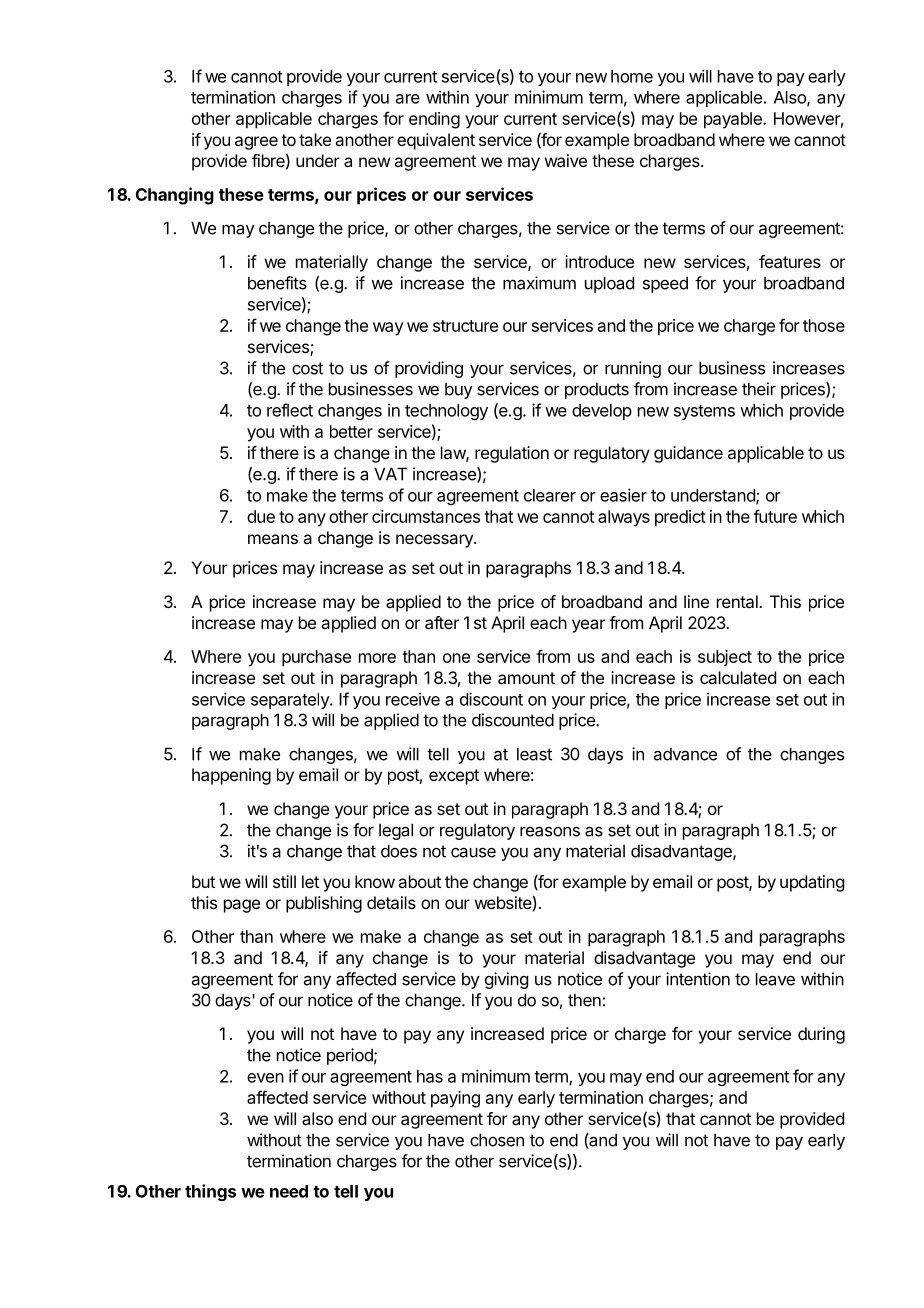  I want to click on subject, so click(725, 658).
